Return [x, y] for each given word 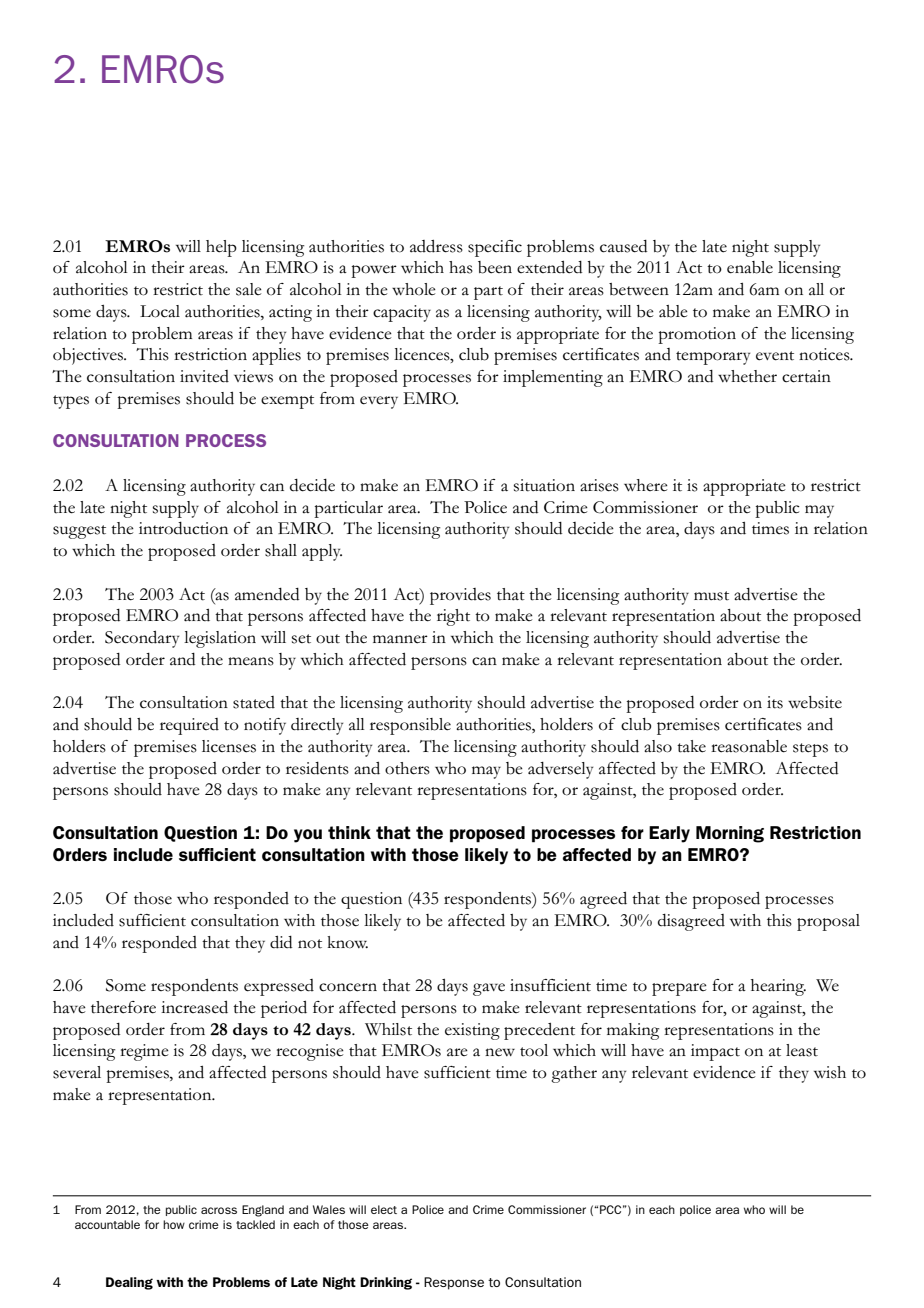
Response [454, 1283]
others [407, 768]
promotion [697, 335]
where [646, 485]
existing [472, 1031]
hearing [778, 987]
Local [160, 311]
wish [830, 1072]
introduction [183, 528]
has [461, 267]
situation [544, 485]
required [189, 726]
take [691, 746]
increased [194, 1007]
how [174, 1224]
